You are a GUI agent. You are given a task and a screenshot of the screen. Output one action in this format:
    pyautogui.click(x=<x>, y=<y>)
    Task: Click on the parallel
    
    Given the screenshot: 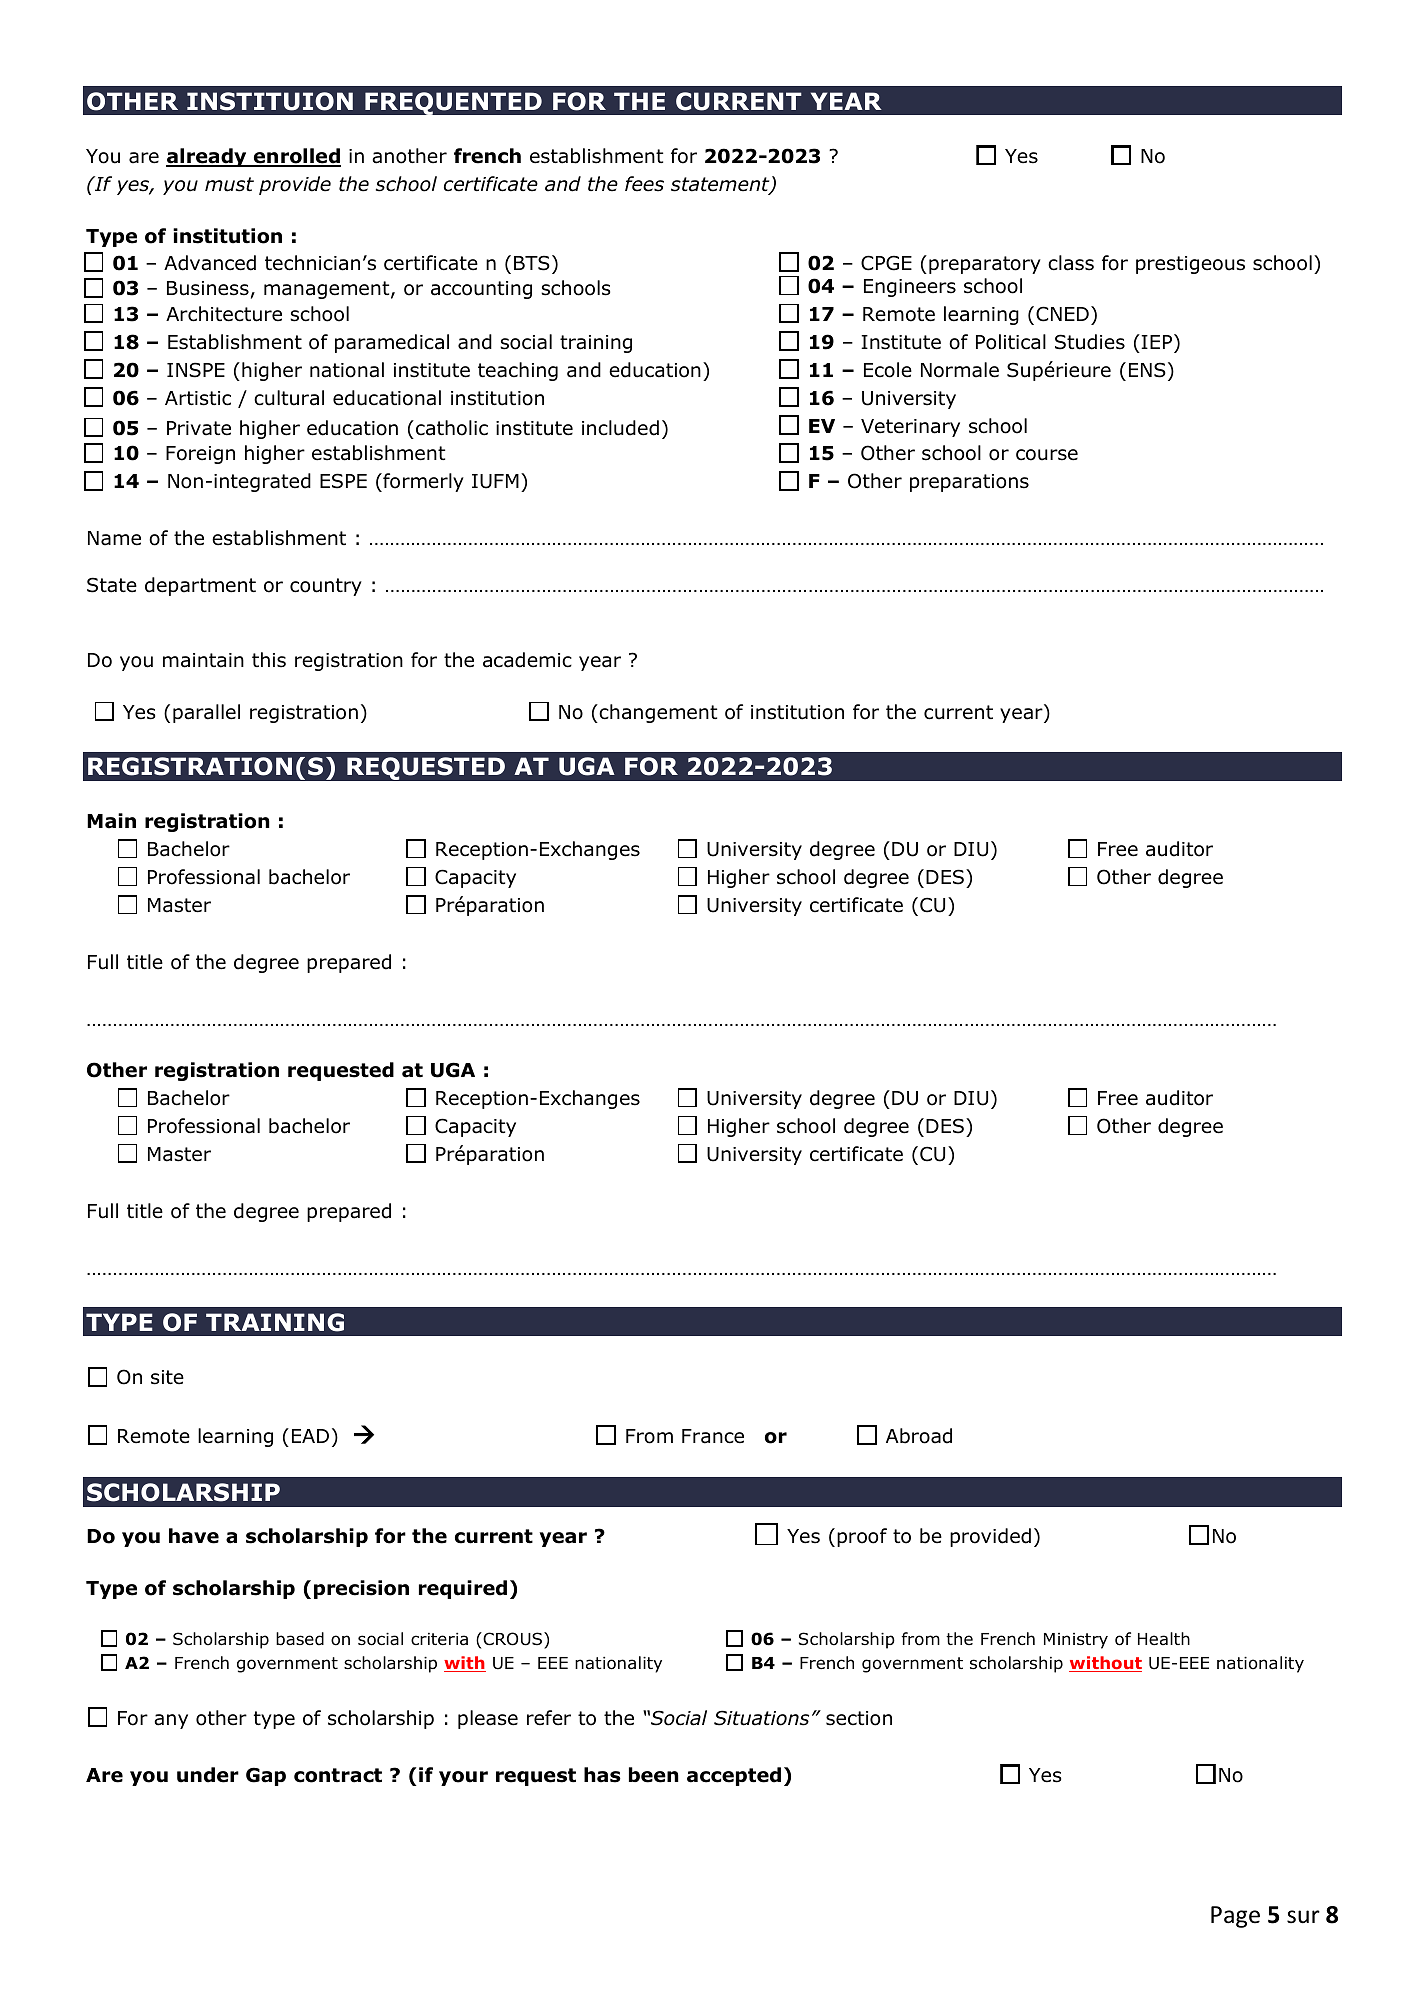 What is the action you would take?
    pyautogui.click(x=206, y=713)
